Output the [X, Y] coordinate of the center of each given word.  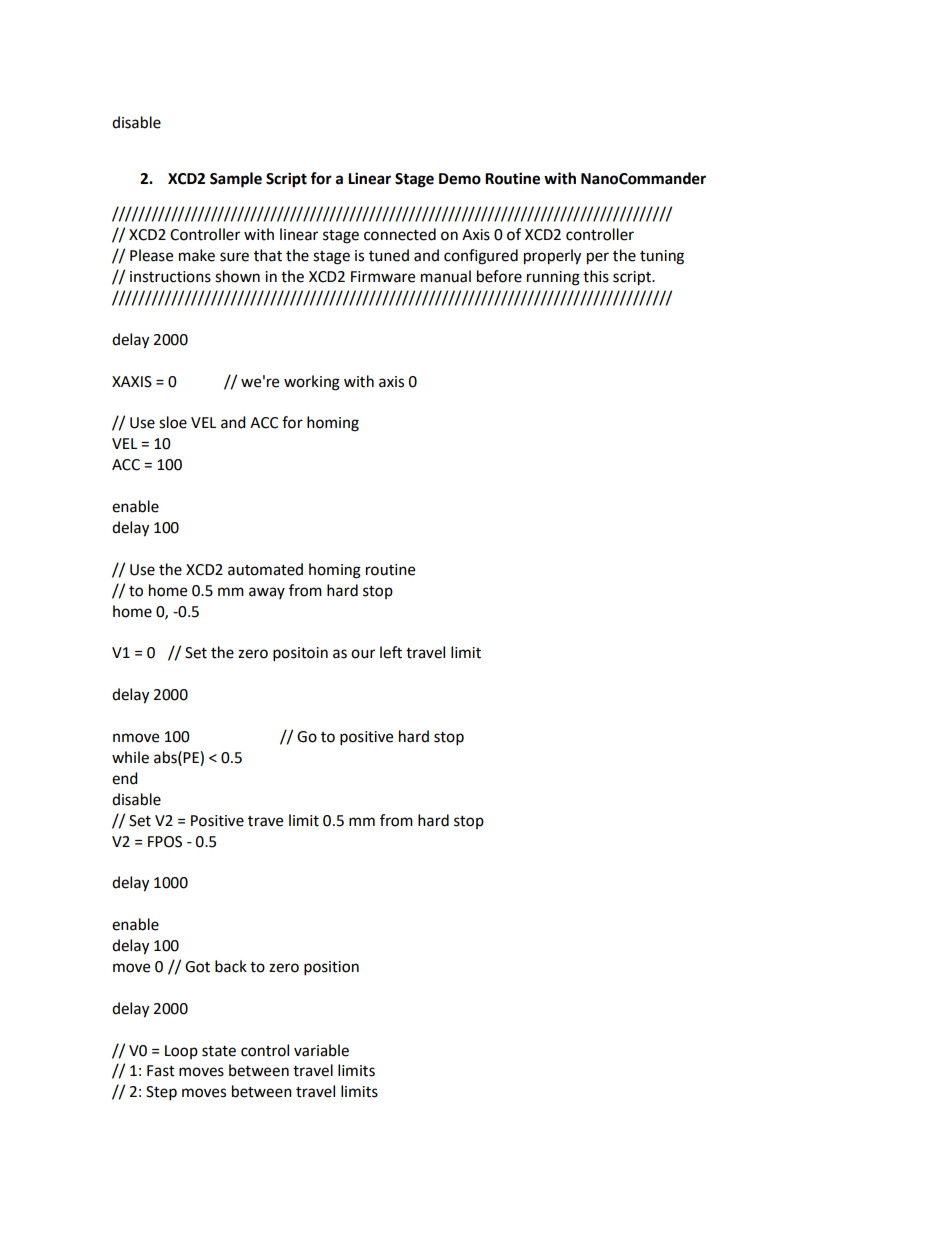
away [267, 593]
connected [400, 234]
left [391, 652]
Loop [181, 1052]
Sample [236, 180]
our [363, 654]
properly [552, 257]
